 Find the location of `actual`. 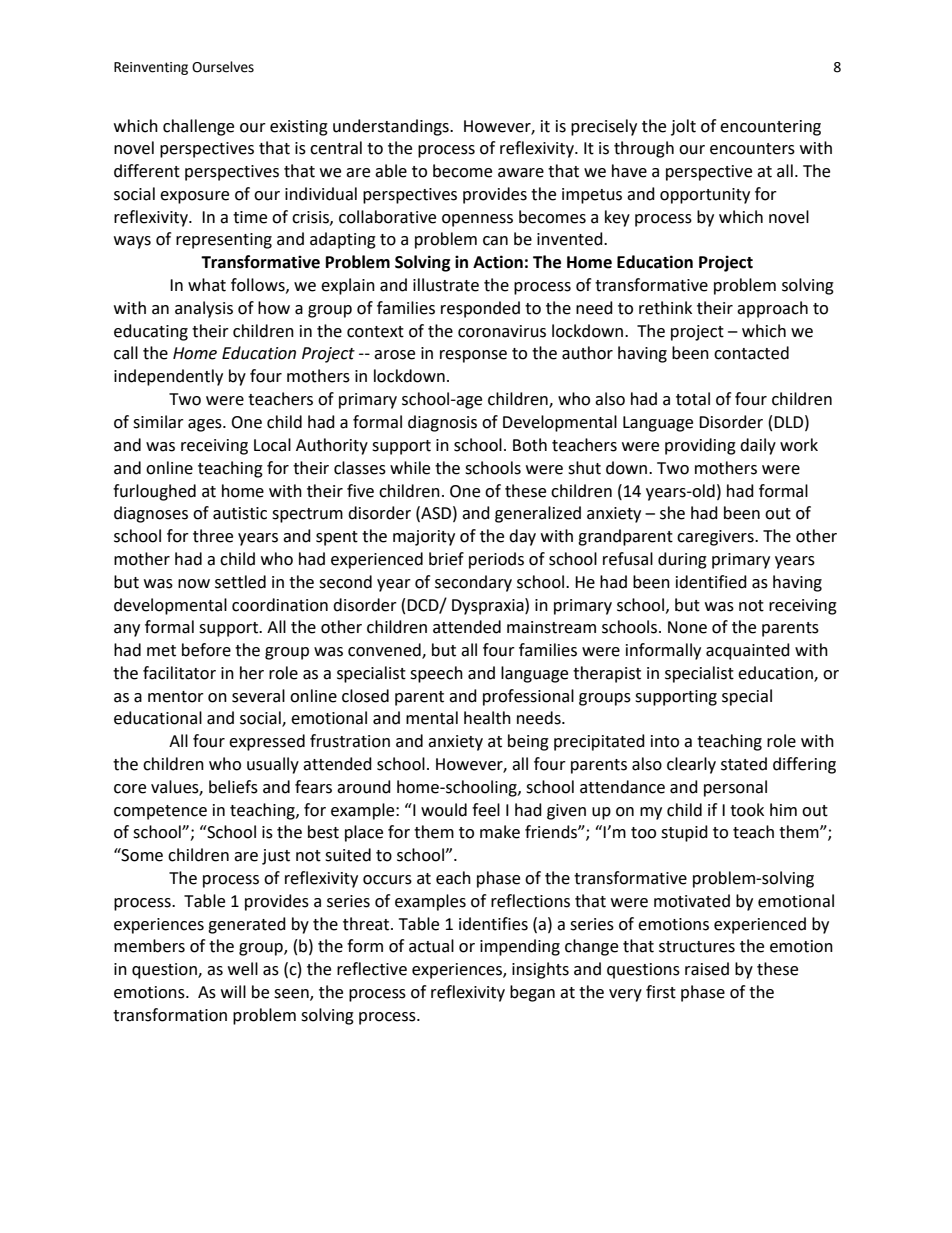

actual is located at coordinates (431, 946).
